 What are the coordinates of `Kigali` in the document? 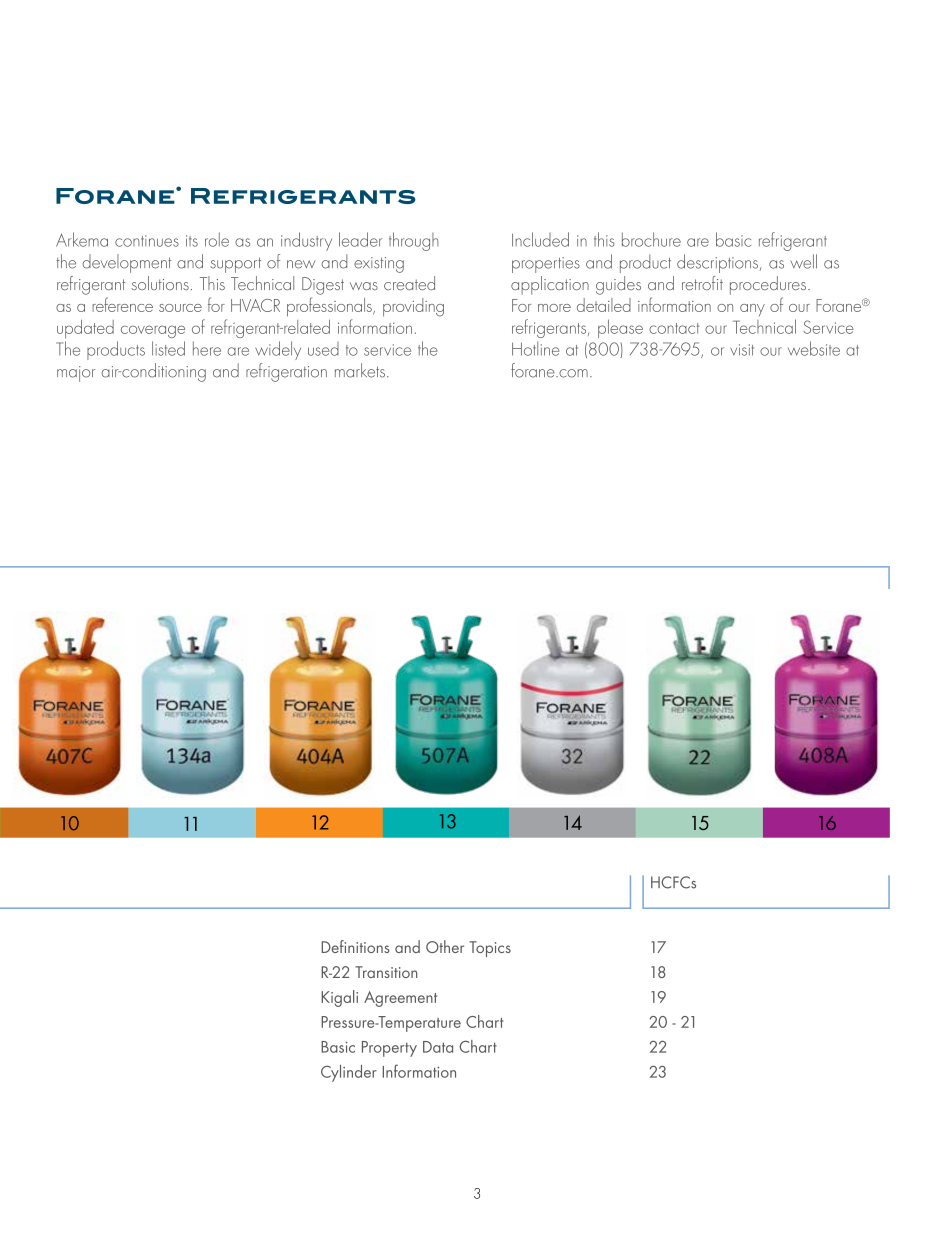 It's located at (339, 998).
